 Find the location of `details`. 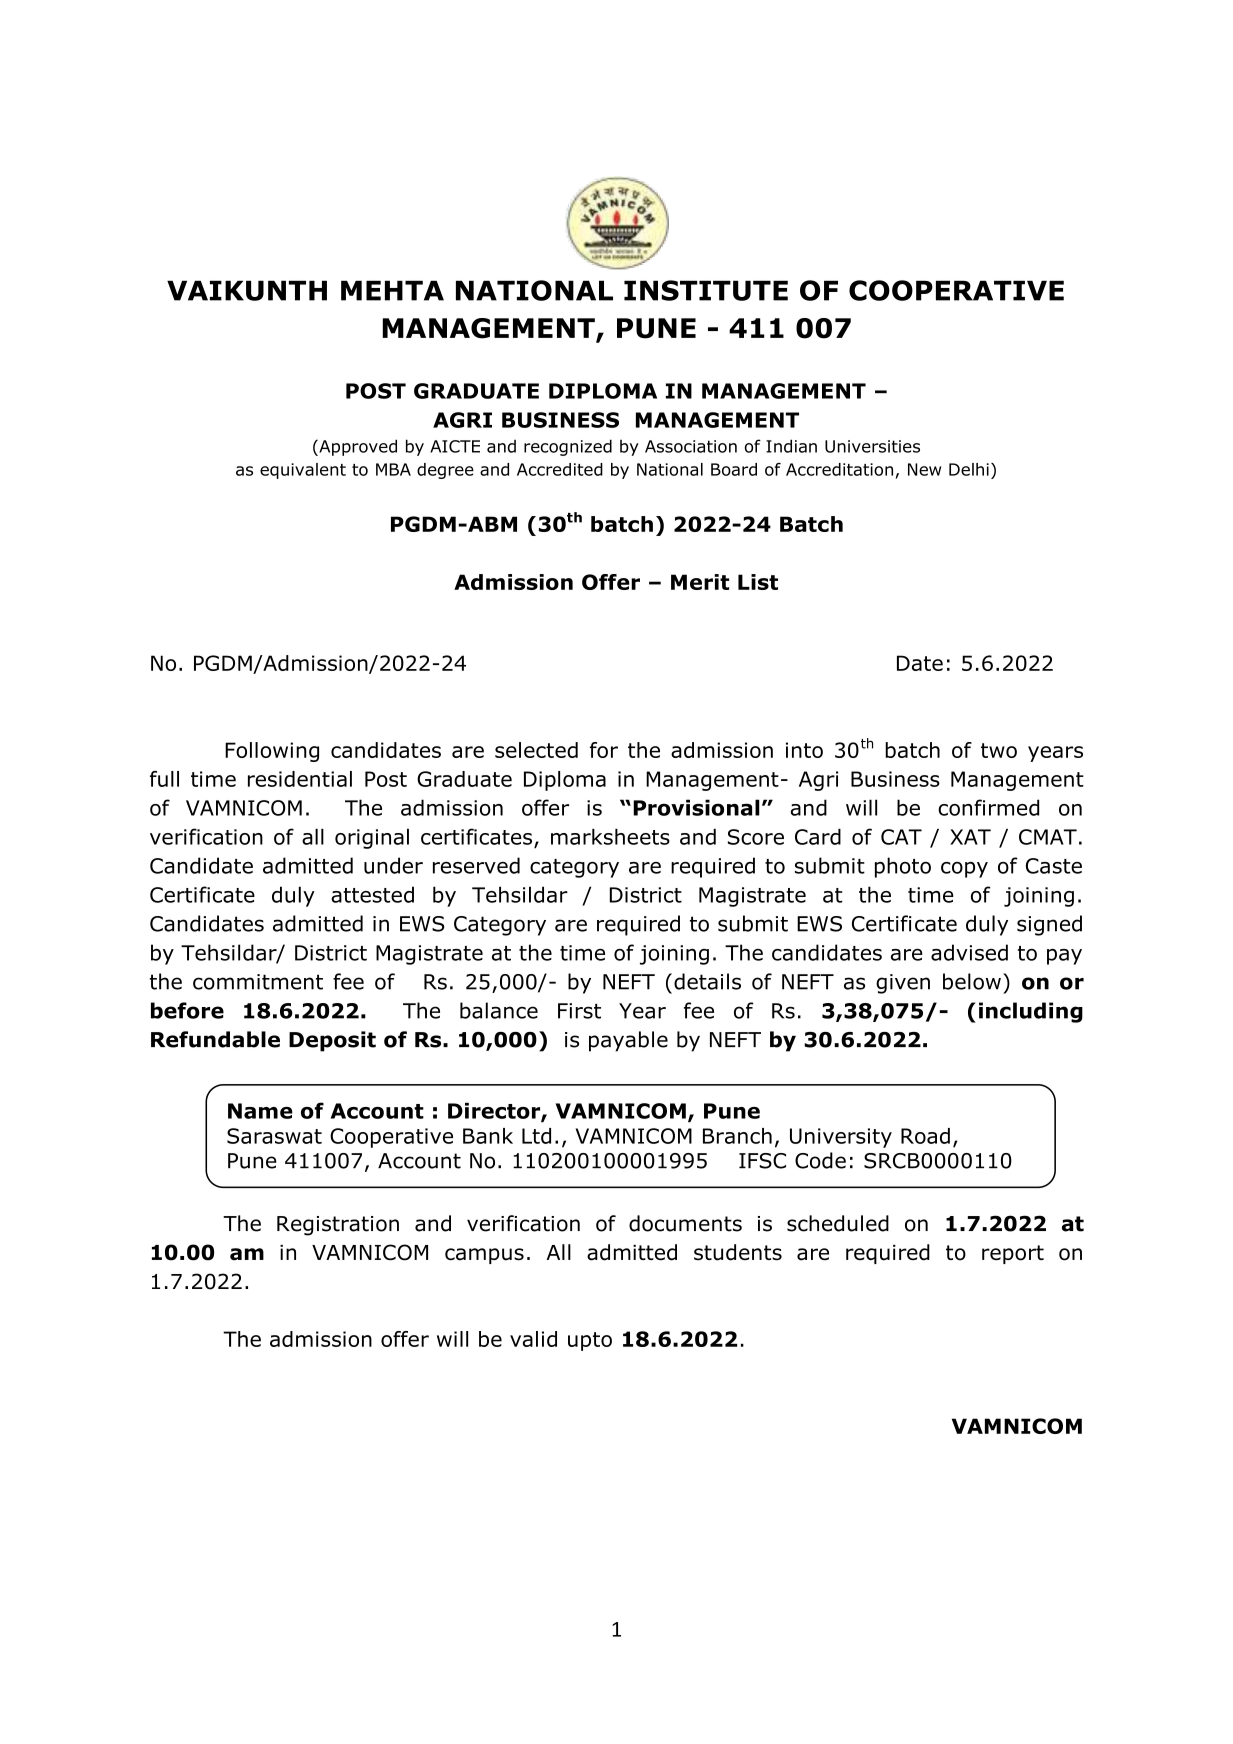

details is located at coordinates (707, 981).
